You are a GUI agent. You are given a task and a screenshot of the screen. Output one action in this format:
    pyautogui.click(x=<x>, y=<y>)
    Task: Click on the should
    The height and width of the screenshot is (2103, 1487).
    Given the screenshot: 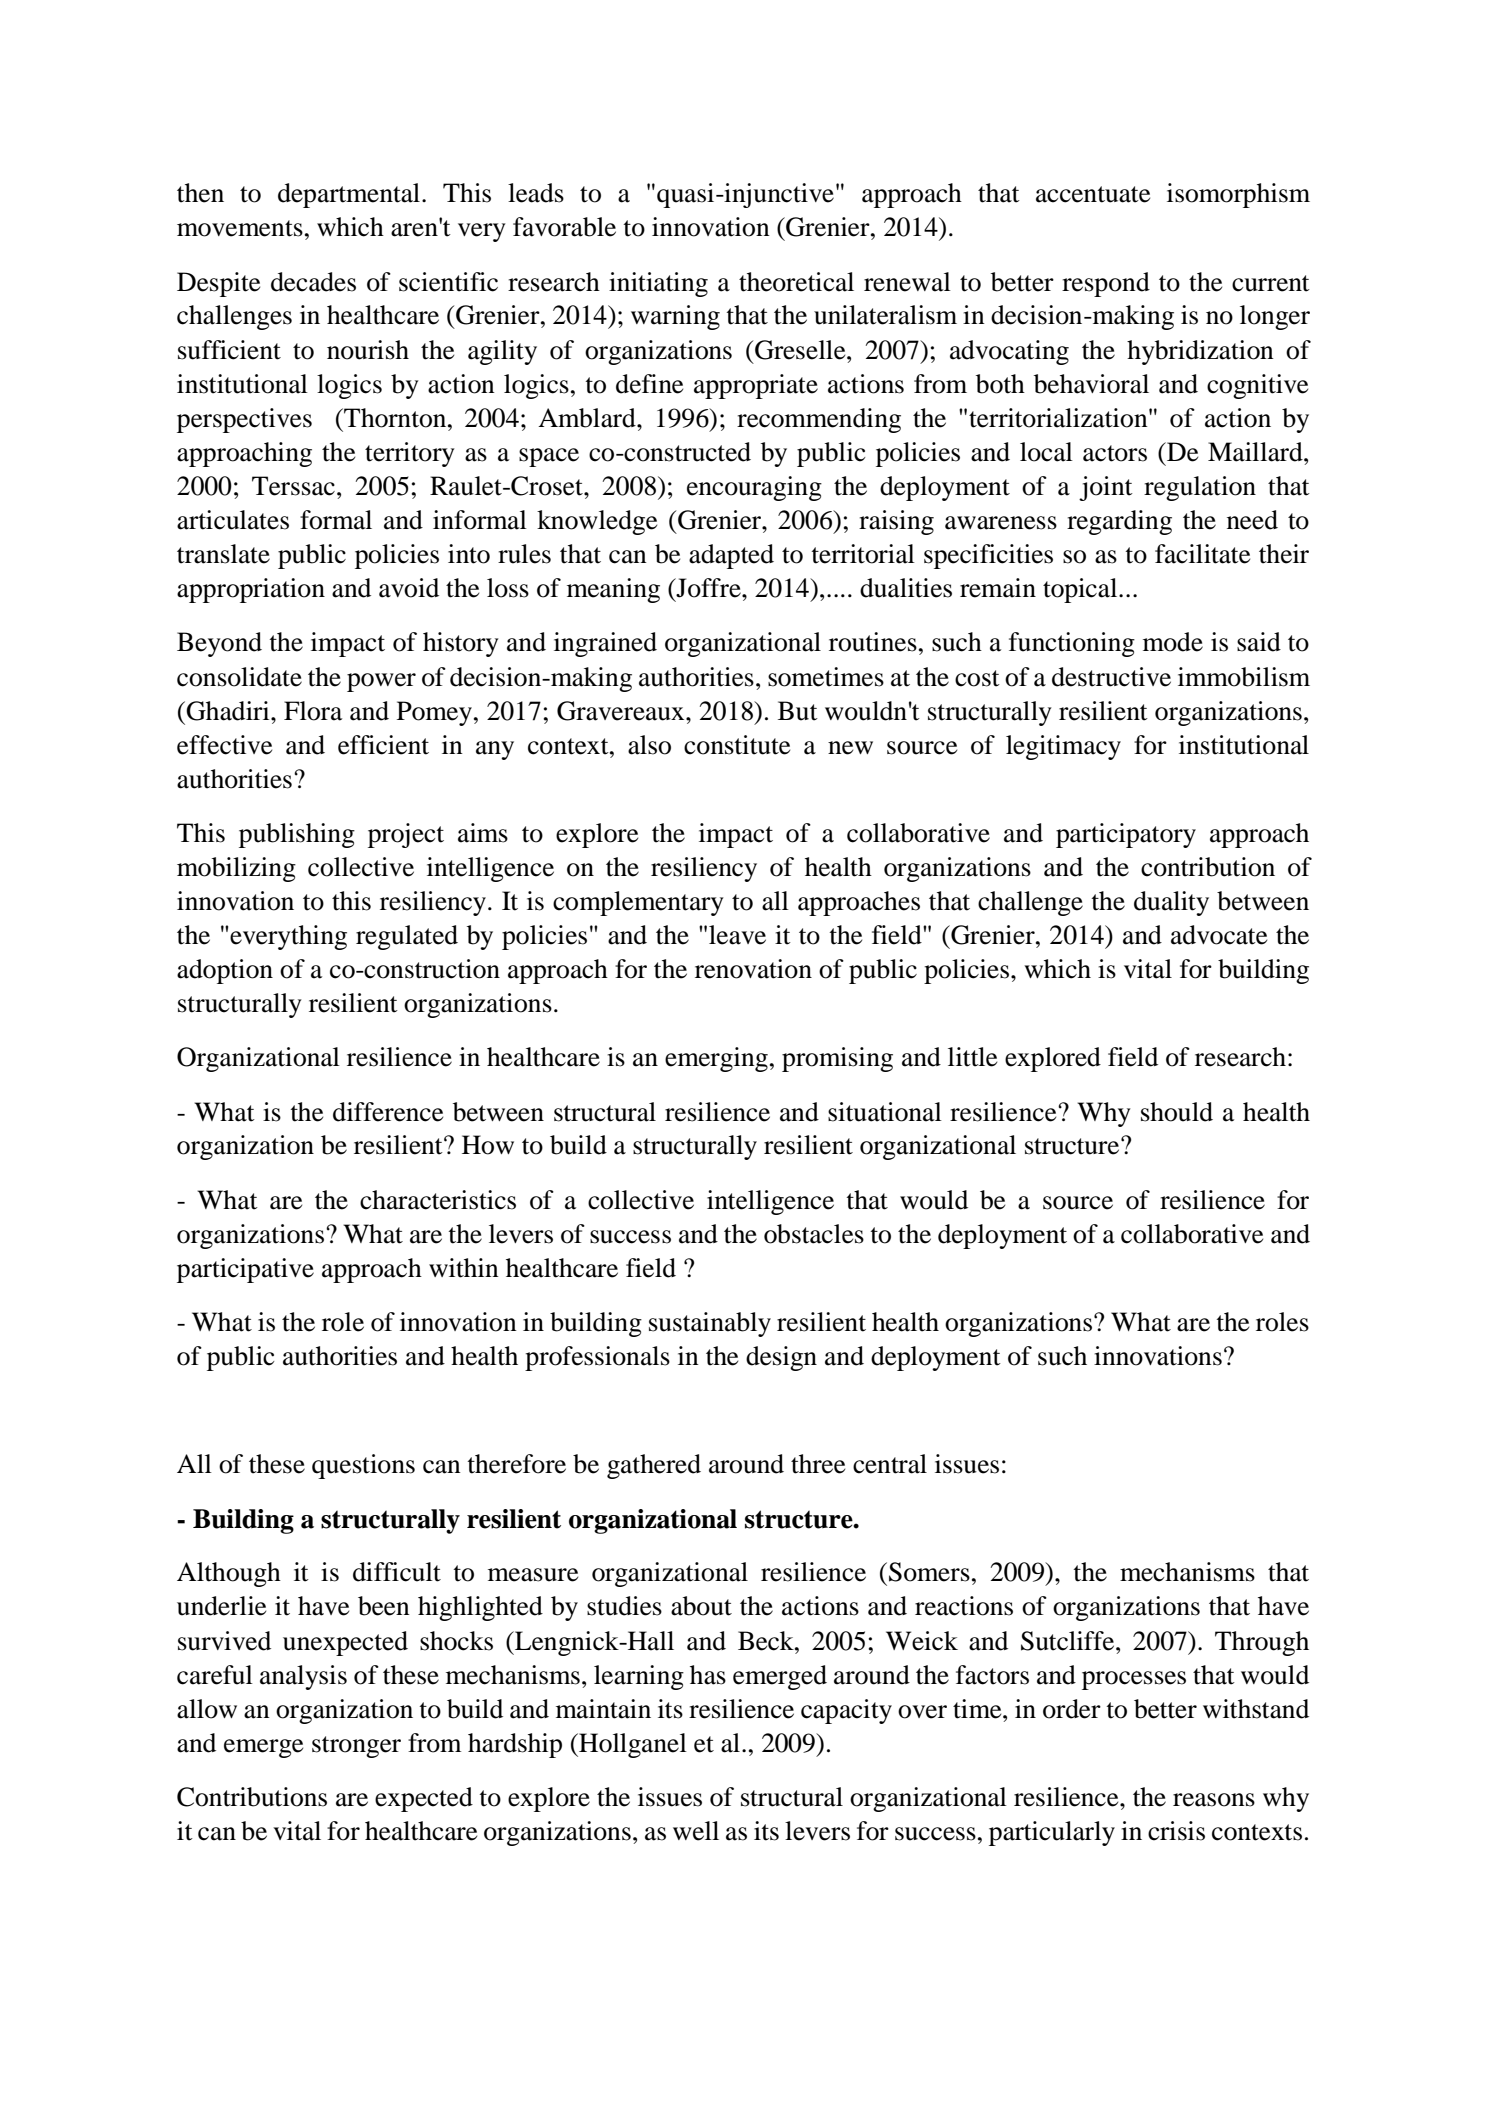 What is the action you would take?
    pyautogui.click(x=1177, y=1112)
